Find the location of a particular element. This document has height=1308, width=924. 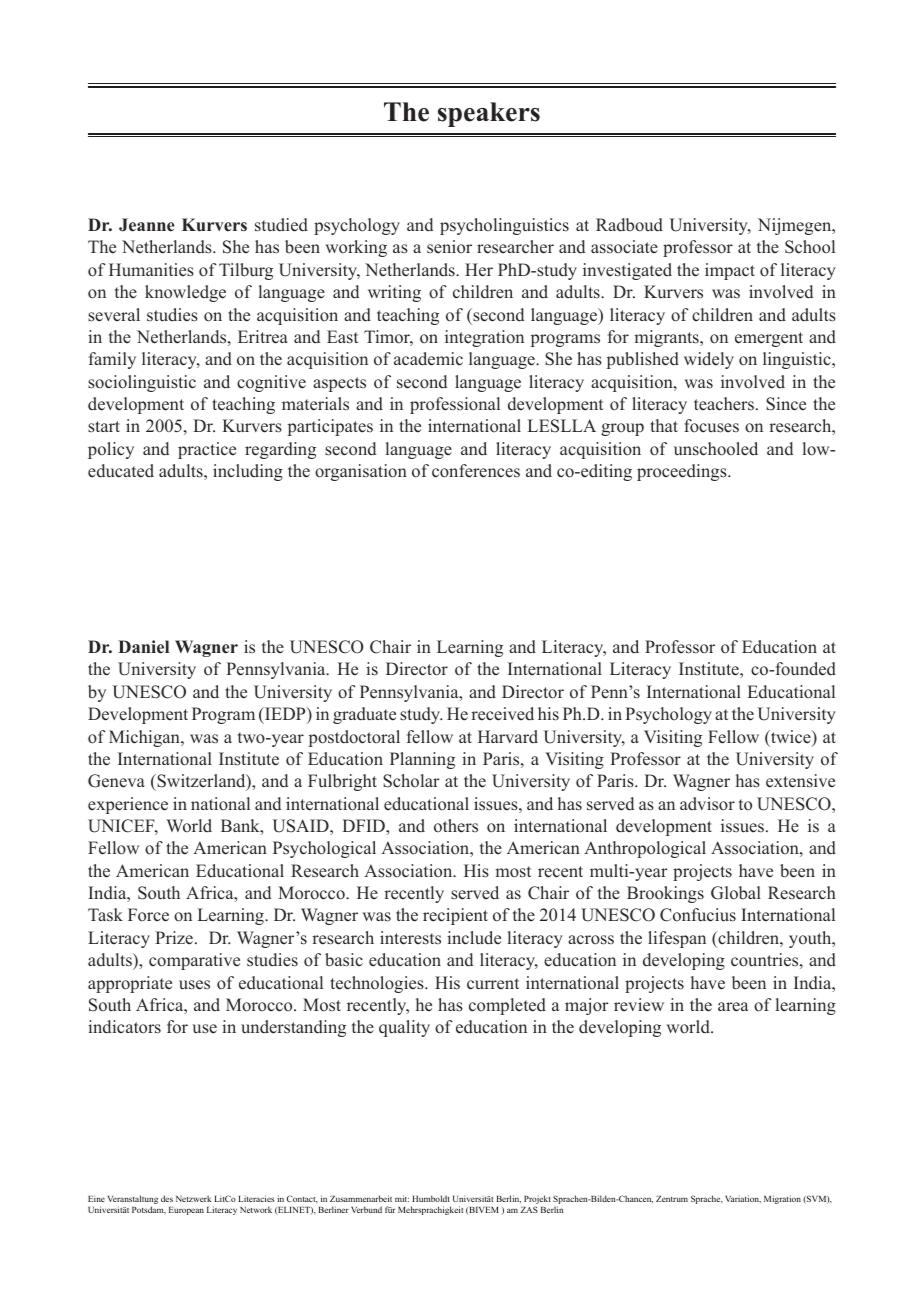

speakers is located at coordinates (489, 114).
